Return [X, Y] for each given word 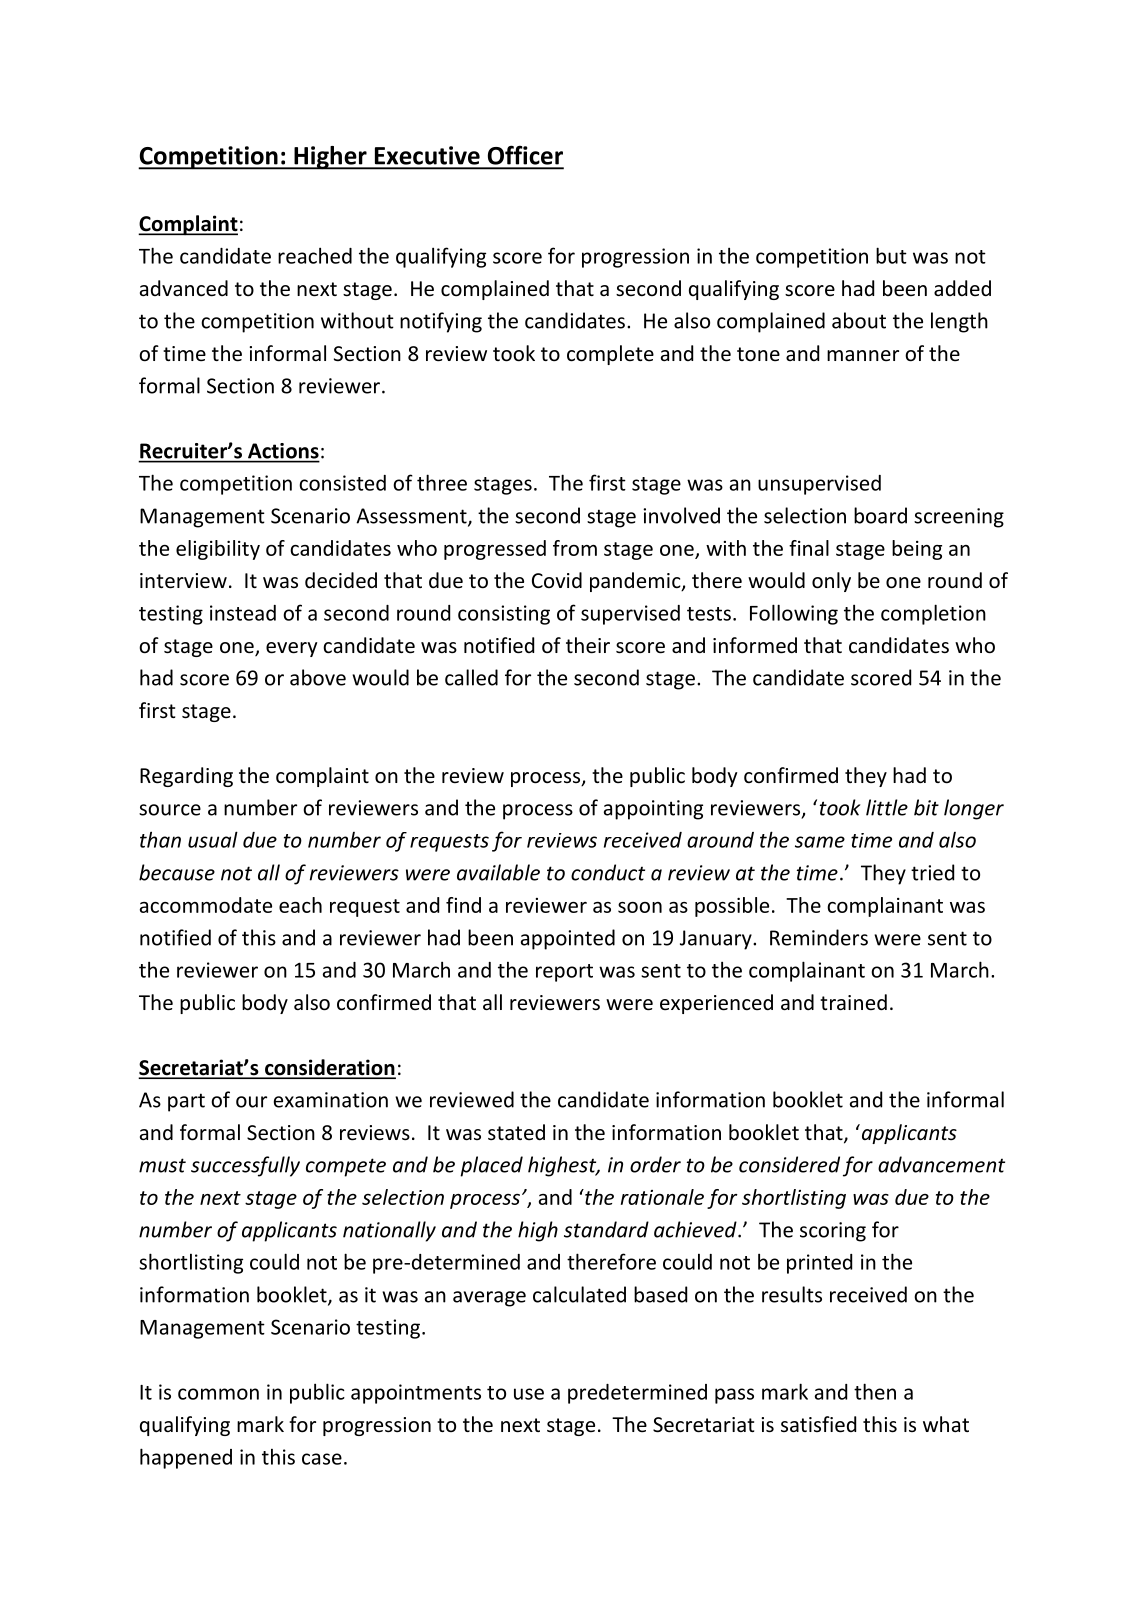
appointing [653, 810]
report [564, 973]
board [880, 515]
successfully [245, 1166]
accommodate [206, 905]
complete [610, 355]
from [575, 548]
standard [606, 1229]
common [218, 1394]
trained [853, 1002]
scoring [833, 1232]
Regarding [186, 777]
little [887, 807]
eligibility [218, 550]
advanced [184, 288]
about [859, 320]
